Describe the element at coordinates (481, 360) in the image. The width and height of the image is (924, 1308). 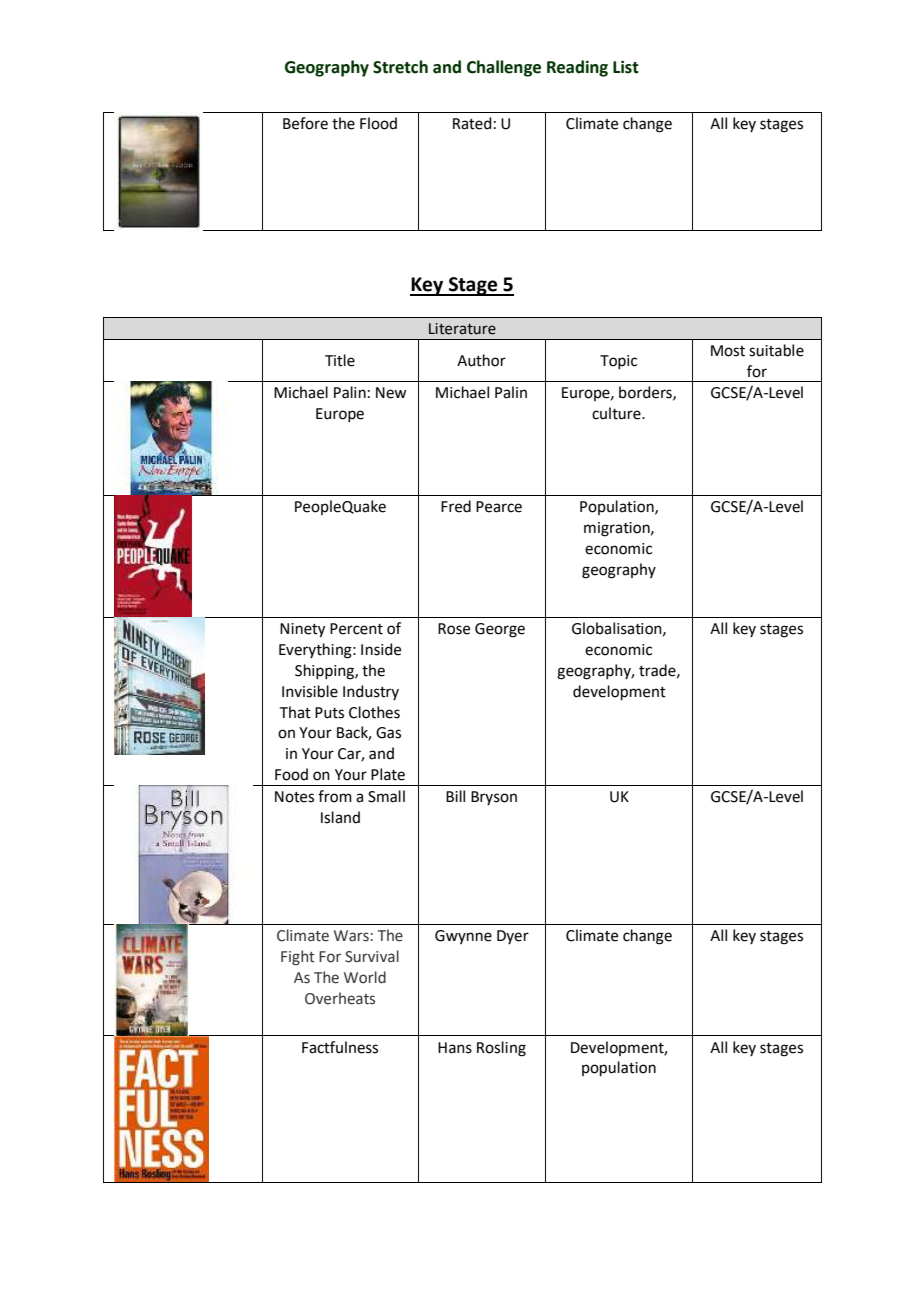
I see `Author` at that location.
